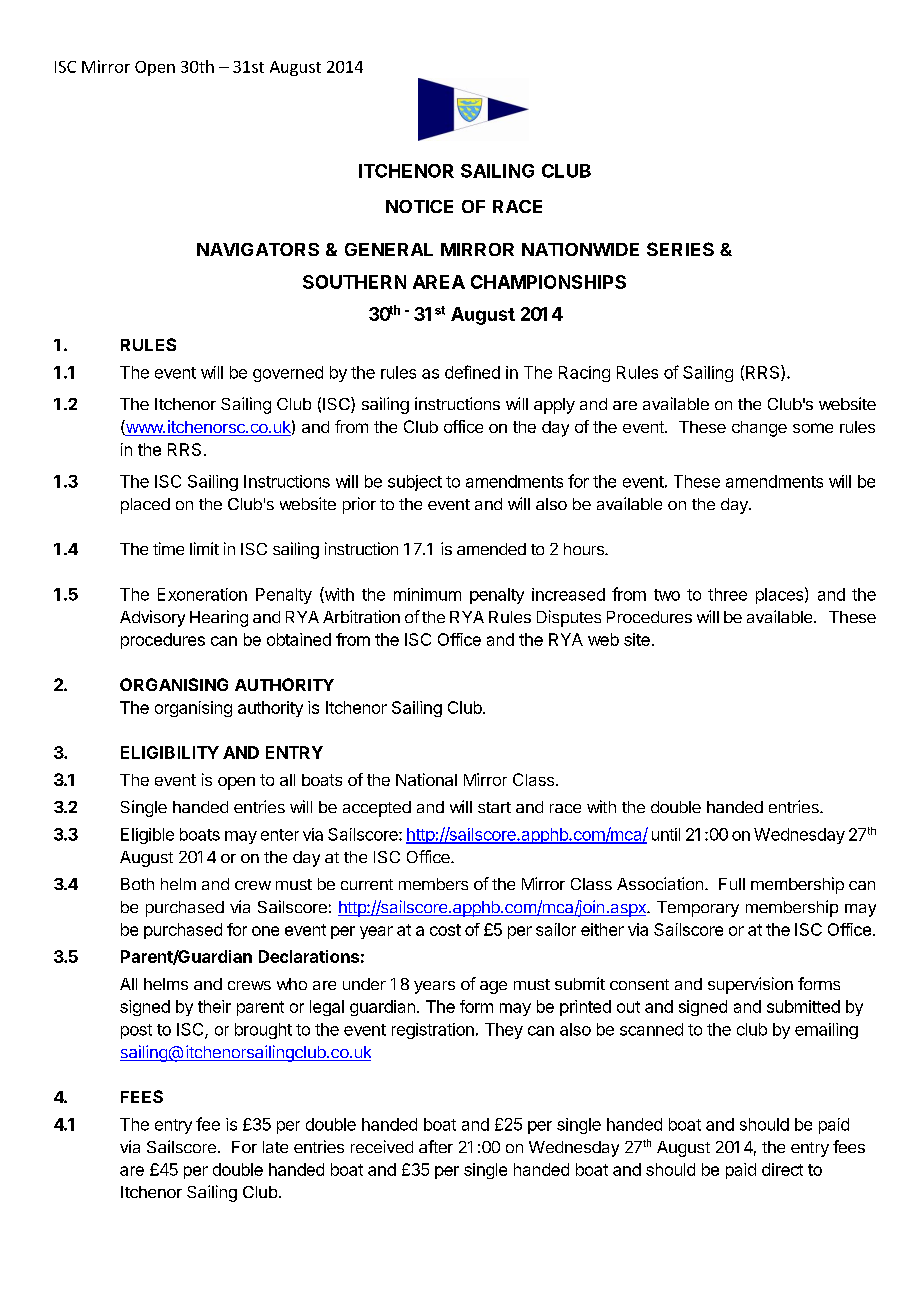 The height and width of the document is (1308, 924). Describe the element at coordinates (436, 1146) in the document. I see `after` at that location.
